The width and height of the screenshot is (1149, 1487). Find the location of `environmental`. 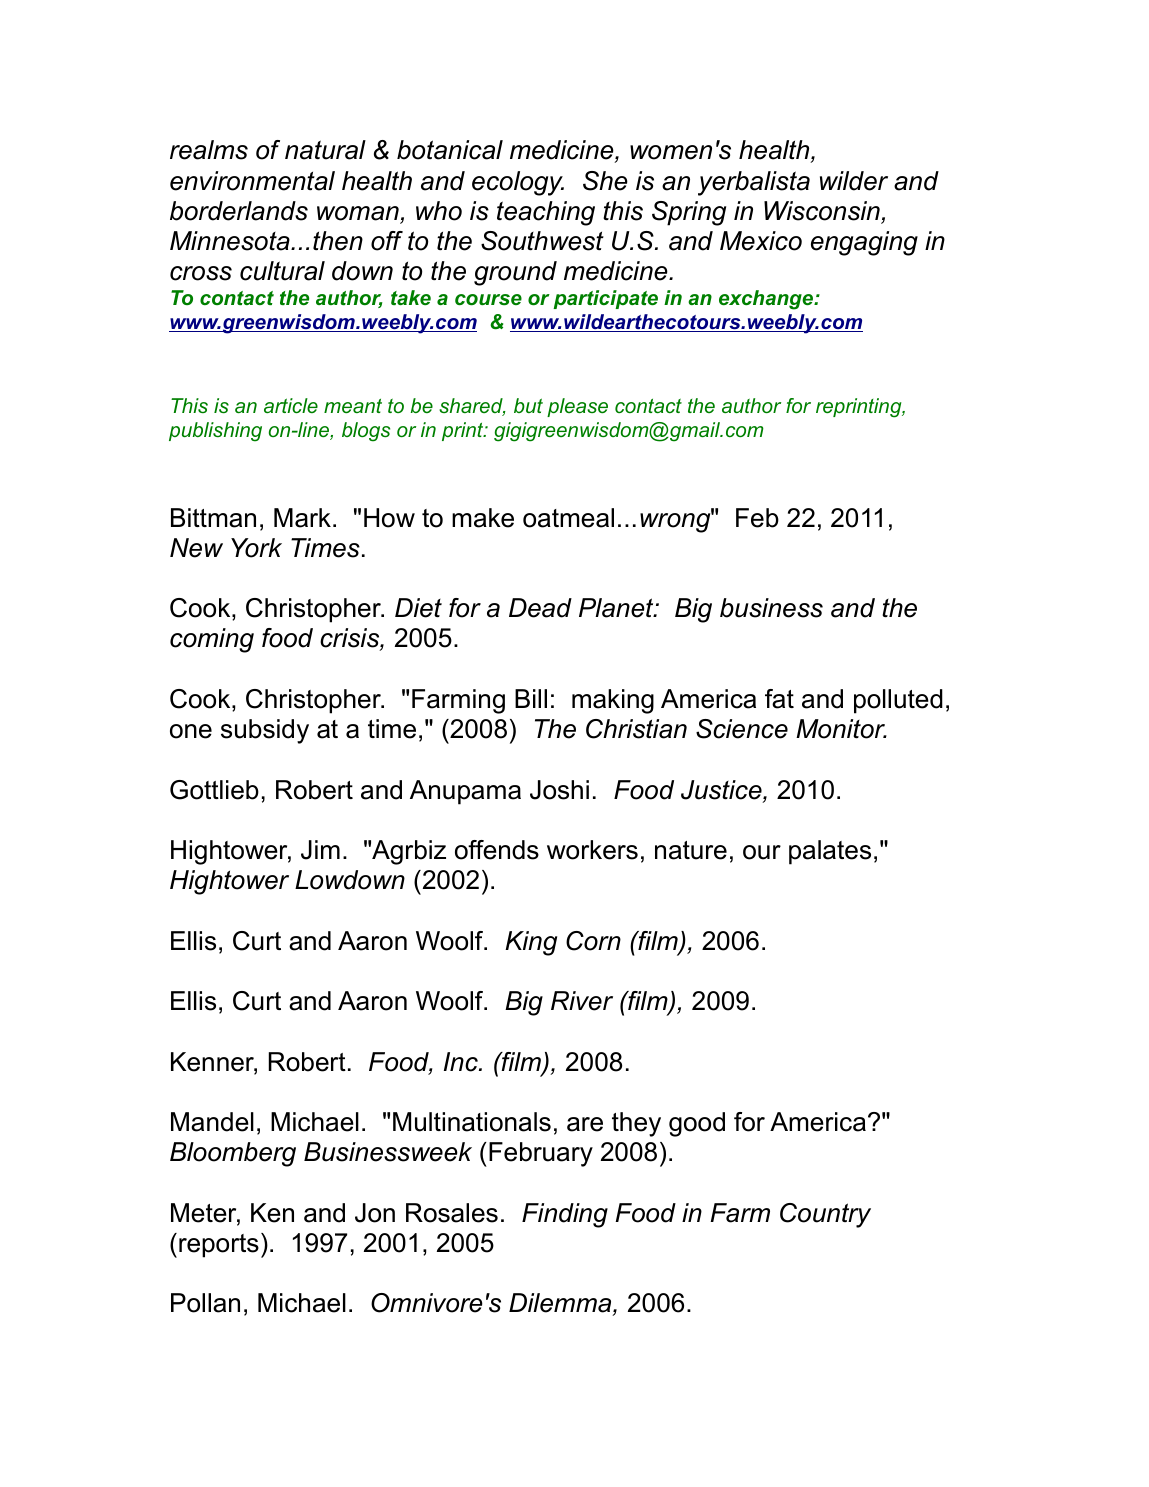

environmental is located at coordinates (252, 181).
